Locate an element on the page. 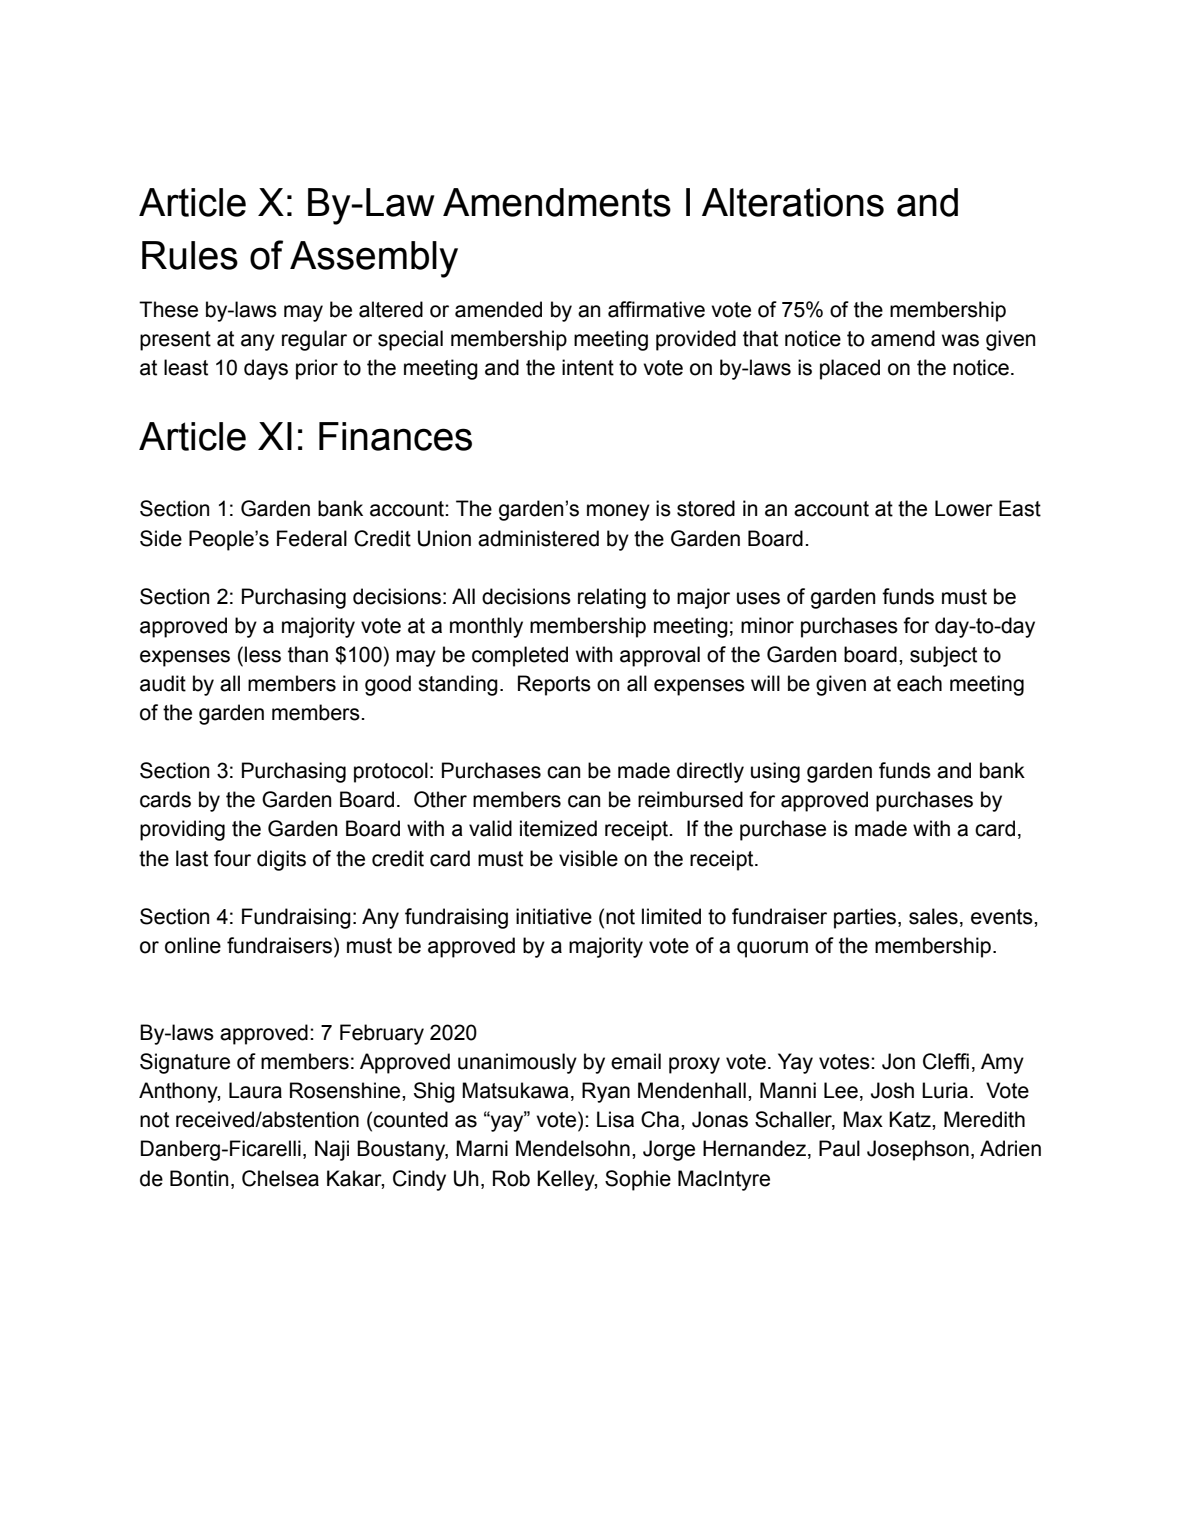  Federal is located at coordinates (312, 538).
